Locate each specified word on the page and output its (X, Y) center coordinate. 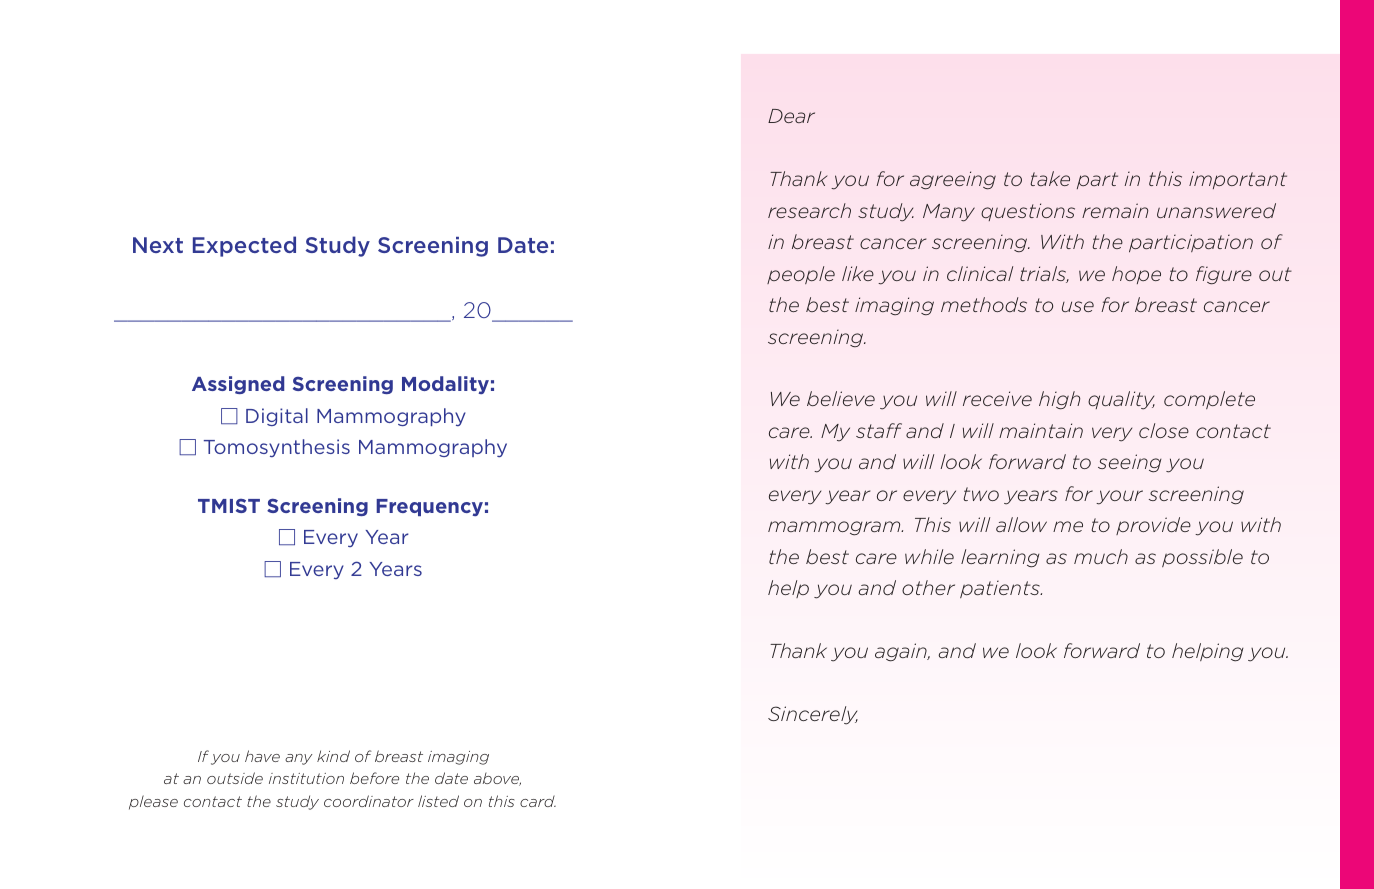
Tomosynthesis (277, 448)
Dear (791, 116)
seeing (1130, 463)
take (1050, 178)
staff (879, 430)
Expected (244, 246)
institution (306, 778)
